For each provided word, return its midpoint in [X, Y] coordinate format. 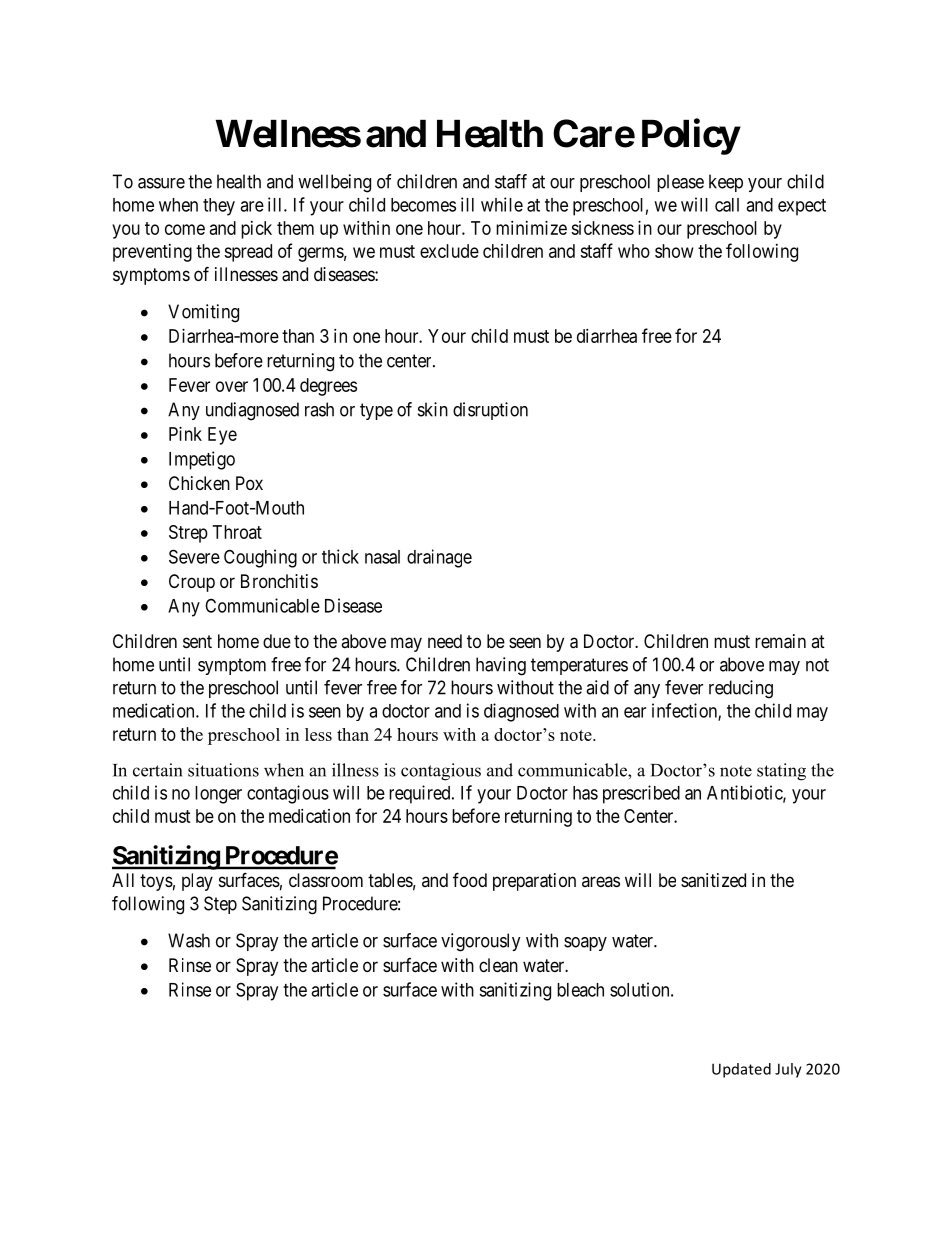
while [502, 204]
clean [498, 965]
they [219, 207]
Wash [189, 940]
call [727, 205]
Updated [741, 1070]
